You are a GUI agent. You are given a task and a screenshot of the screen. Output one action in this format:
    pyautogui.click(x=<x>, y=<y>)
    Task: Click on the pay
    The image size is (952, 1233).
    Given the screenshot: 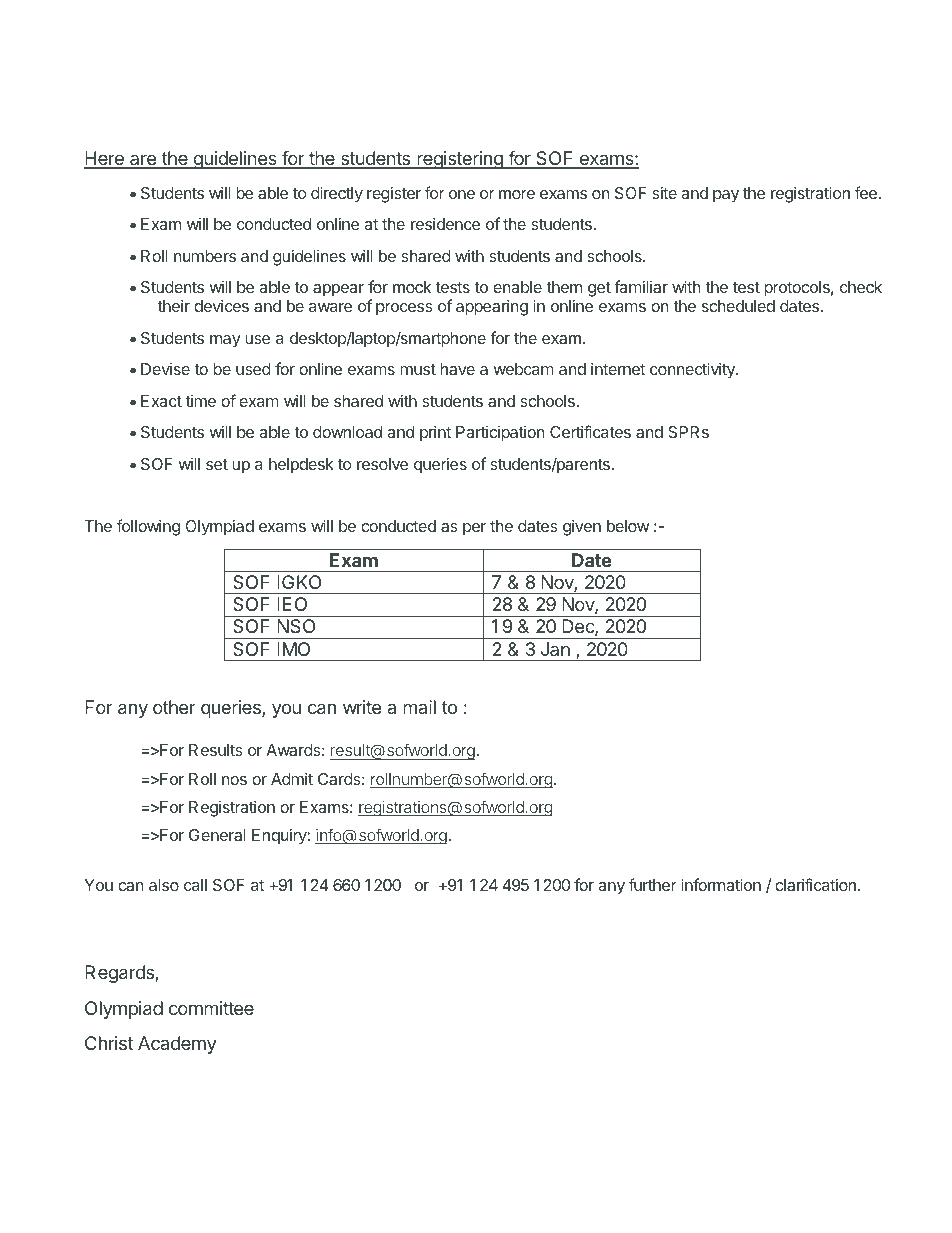 What is the action you would take?
    pyautogui.click(x=726, y=196)
